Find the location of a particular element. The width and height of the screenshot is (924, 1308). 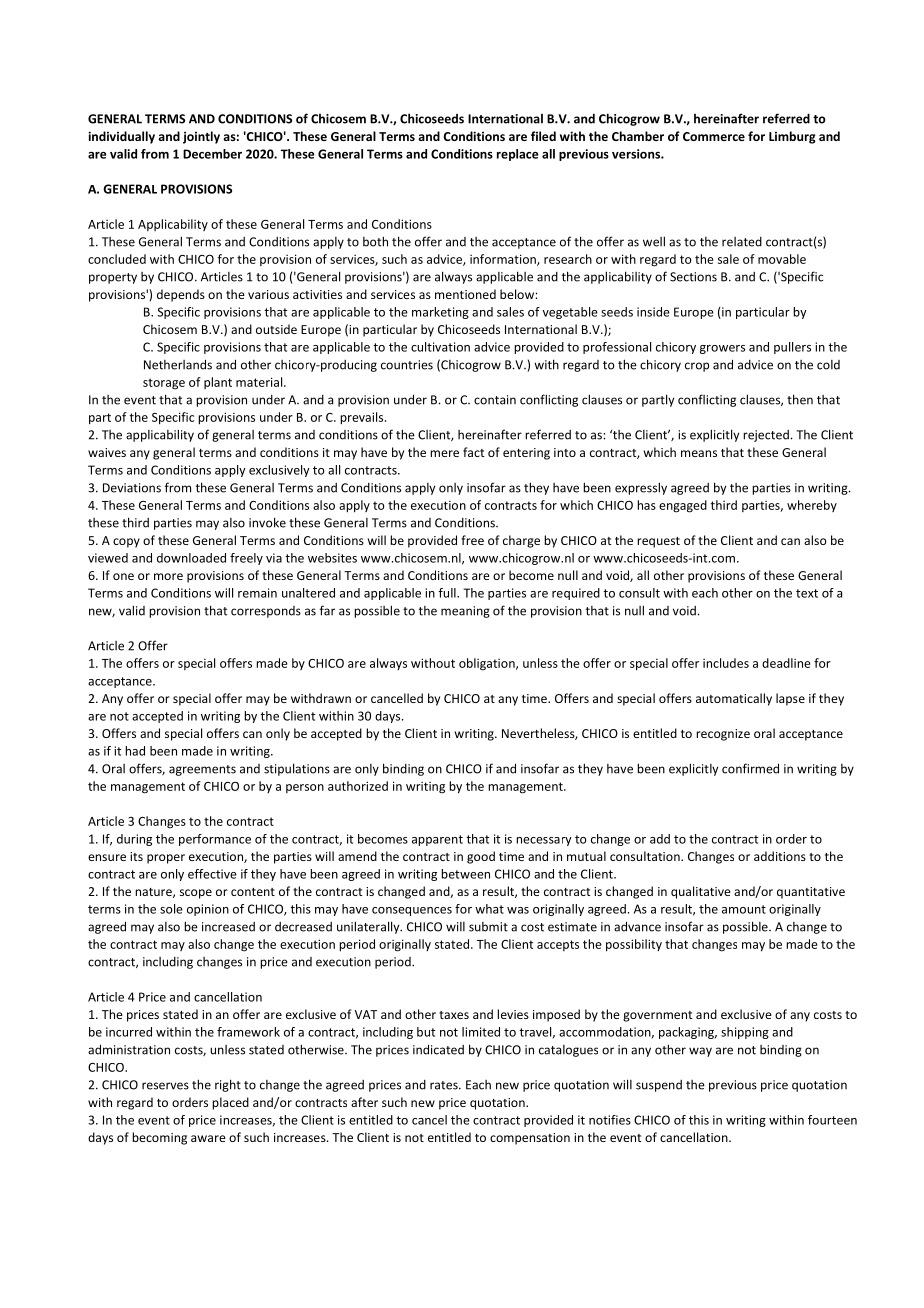

apparent is located at coordinates (437, 840).
